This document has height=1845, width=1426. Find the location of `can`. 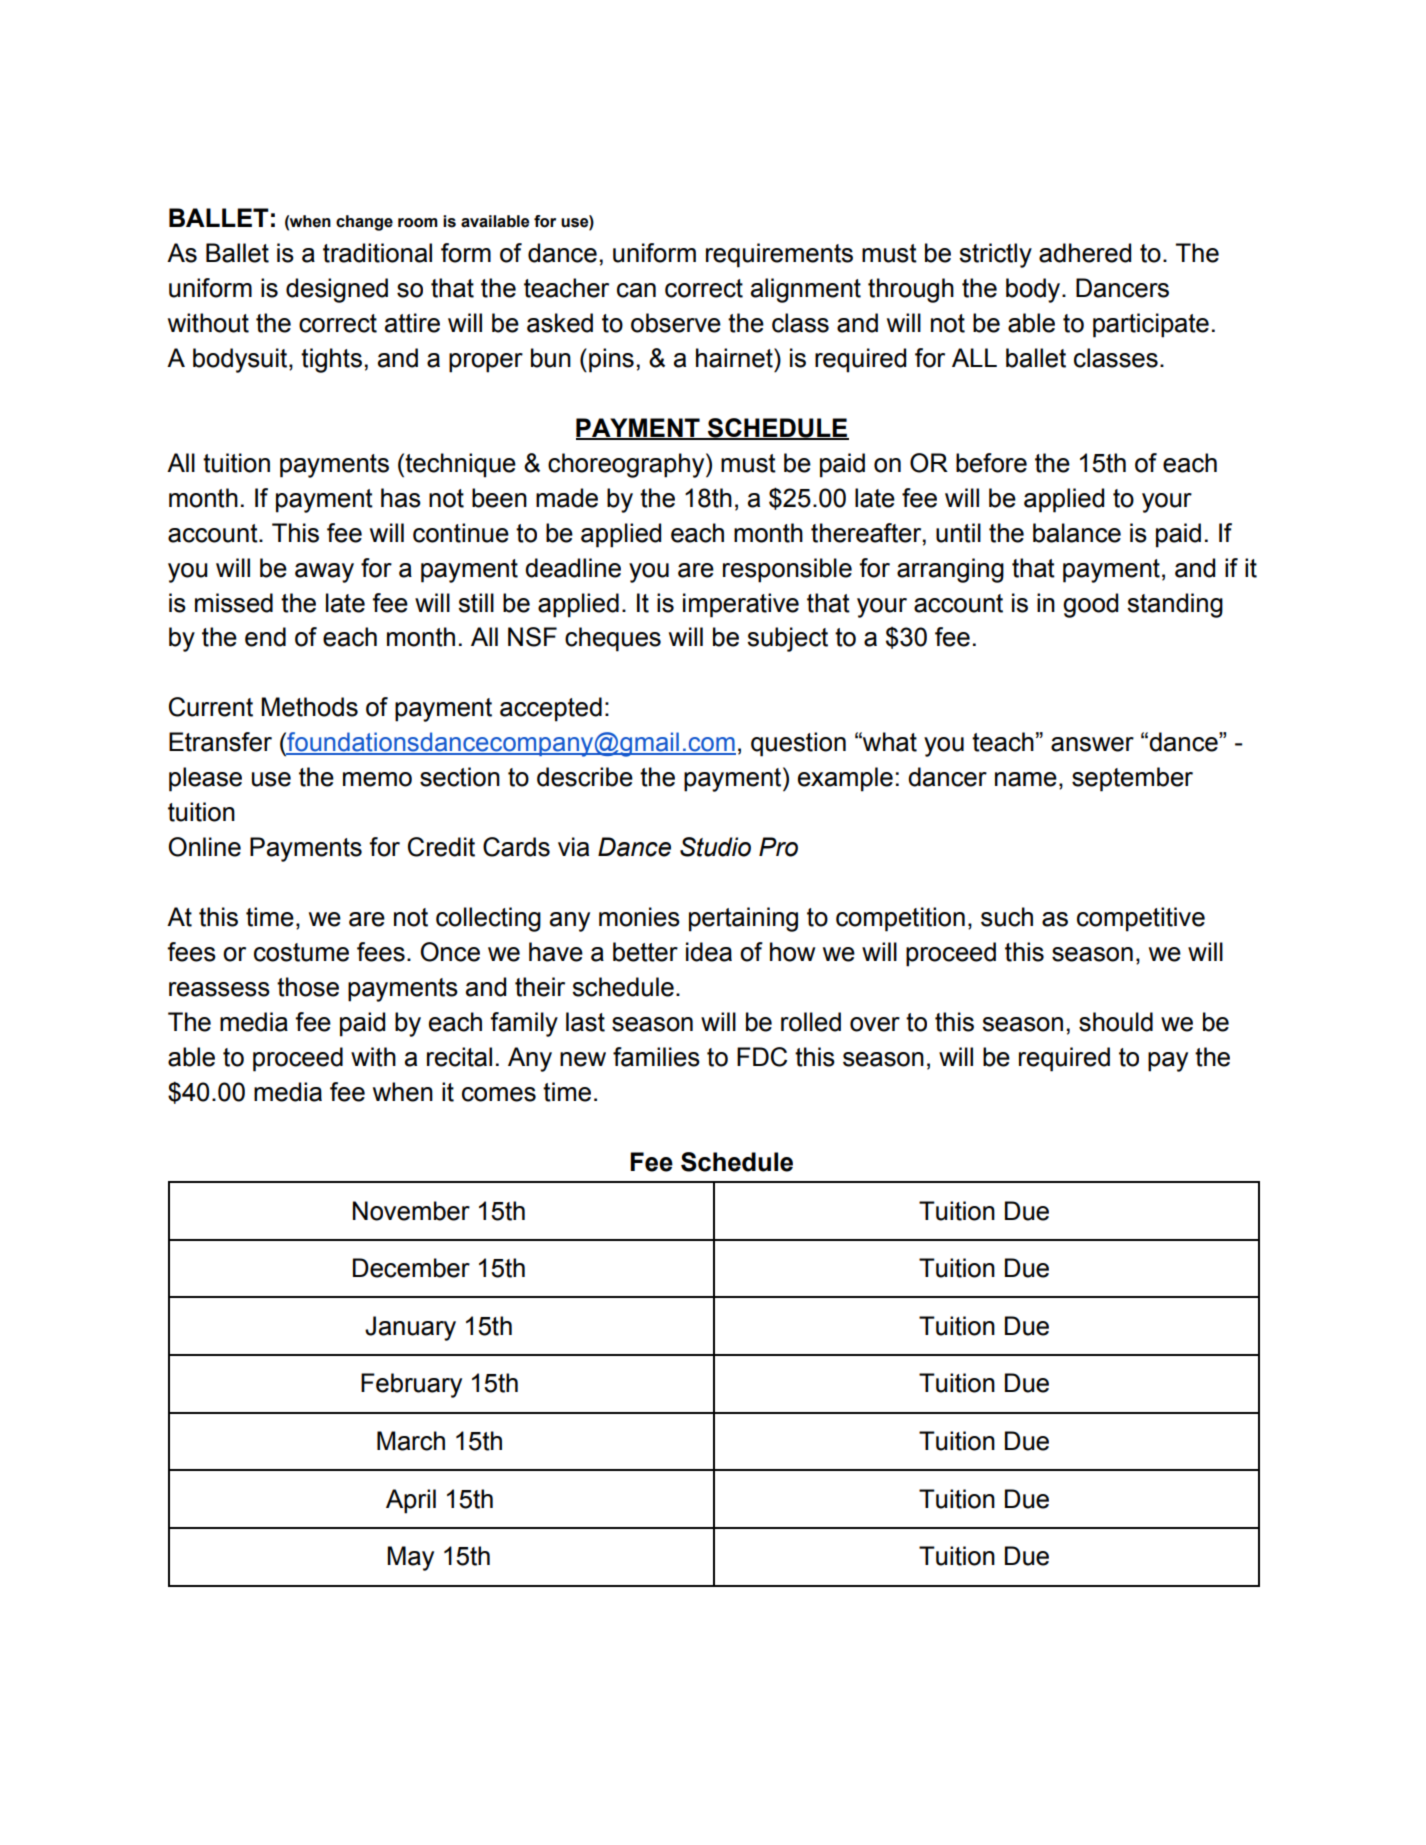

can is located at coordinates (636, 290).
